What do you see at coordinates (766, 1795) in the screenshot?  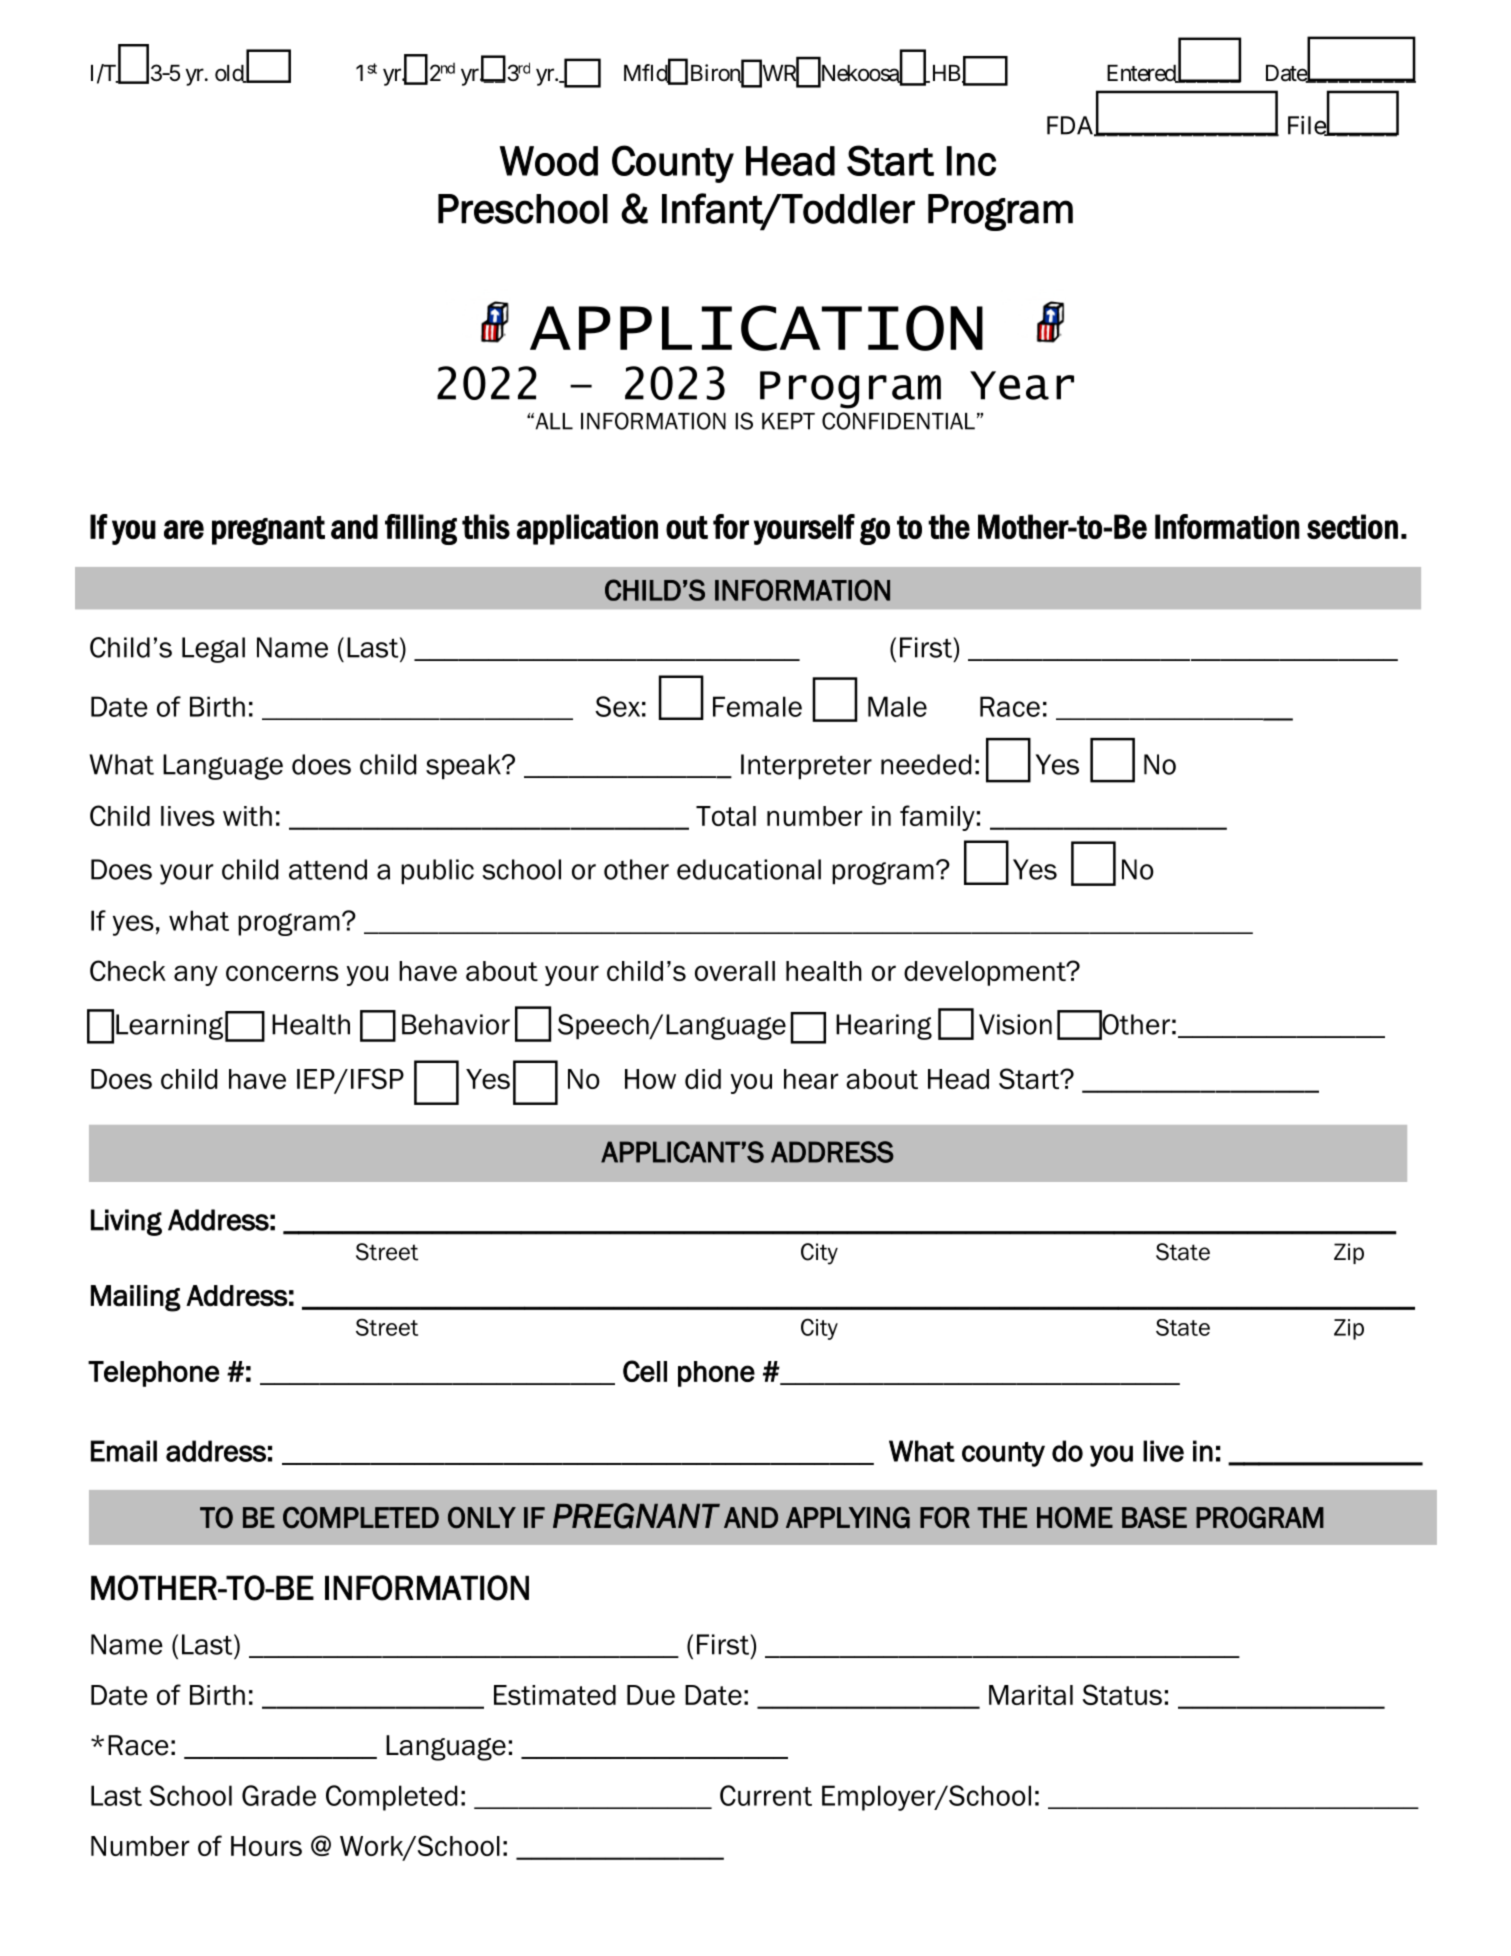 I see `Current` at bounding box center [766, 1795].
